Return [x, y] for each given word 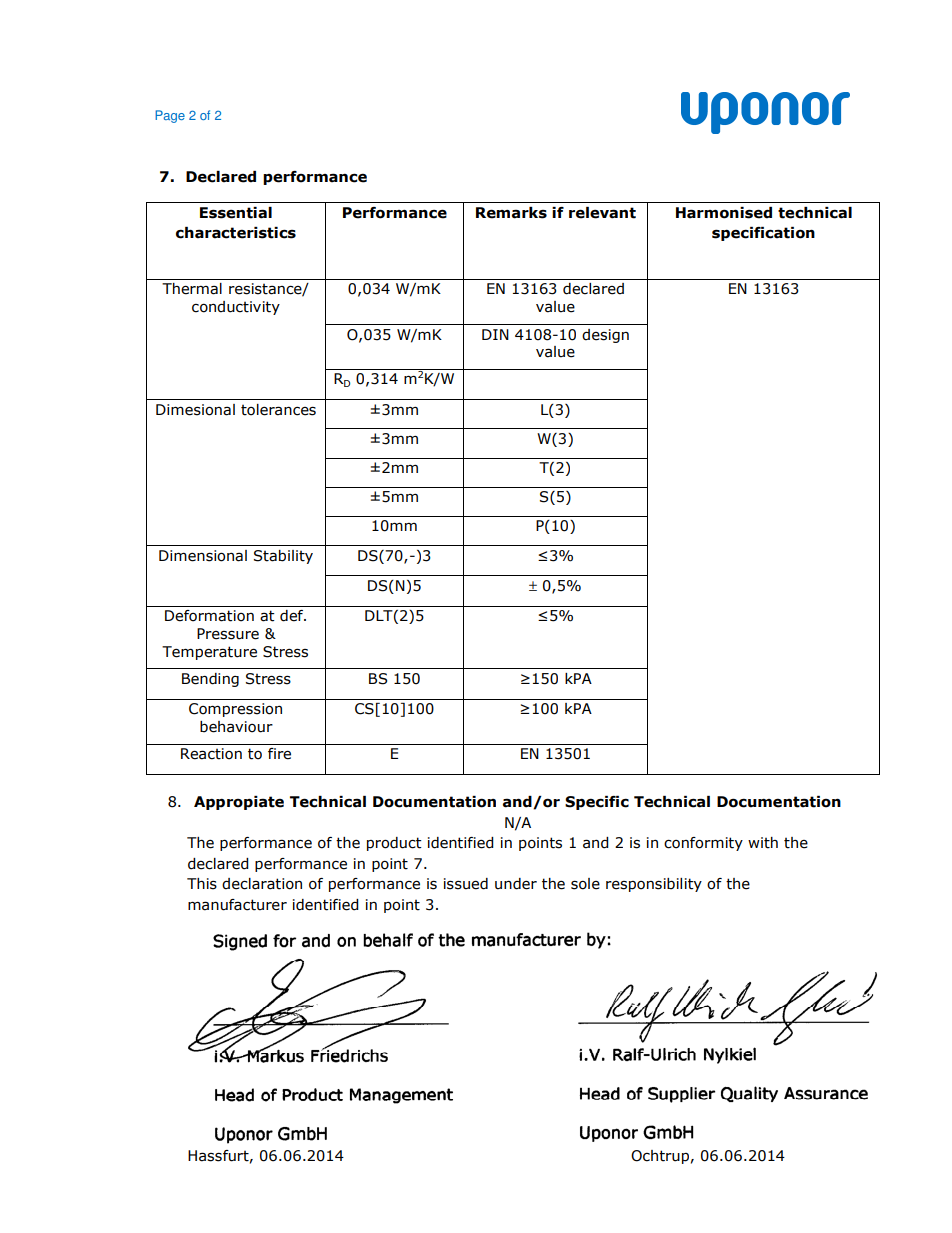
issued [466, 884]
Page [170, 116]
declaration [262, 884]
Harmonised [724, 213]
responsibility [654, 885]
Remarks [511, 213]
